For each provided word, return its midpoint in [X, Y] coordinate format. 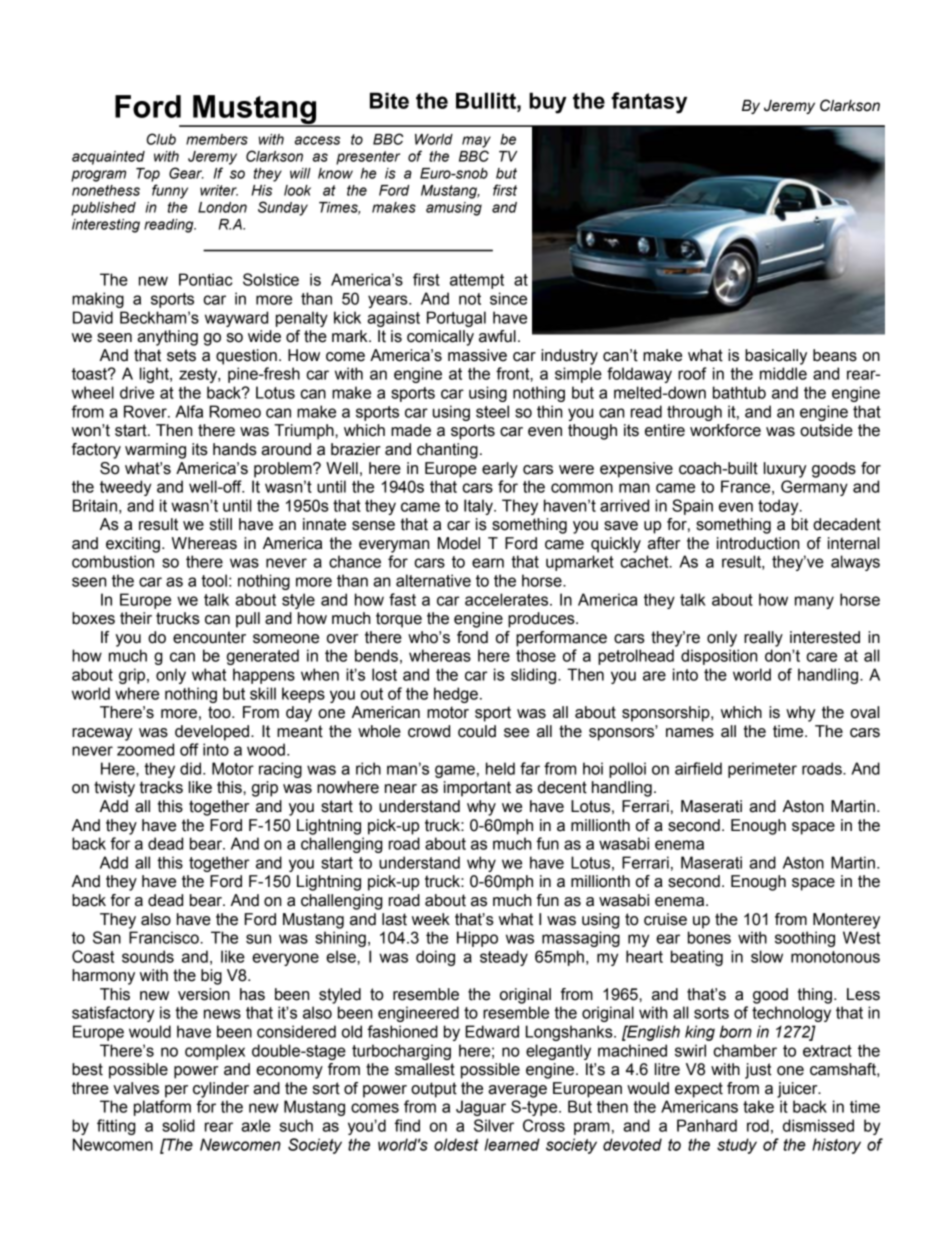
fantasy [649, 103]
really [763, 639]
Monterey [846, 921]
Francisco [165, 937]
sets [181, 355]
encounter [209, 637]
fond [472, 637]
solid [178, 1125]
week [431, 919]
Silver [494, 1125]
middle [783, 373]
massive [477, 355]
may [476, 142]
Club [161, 139]
